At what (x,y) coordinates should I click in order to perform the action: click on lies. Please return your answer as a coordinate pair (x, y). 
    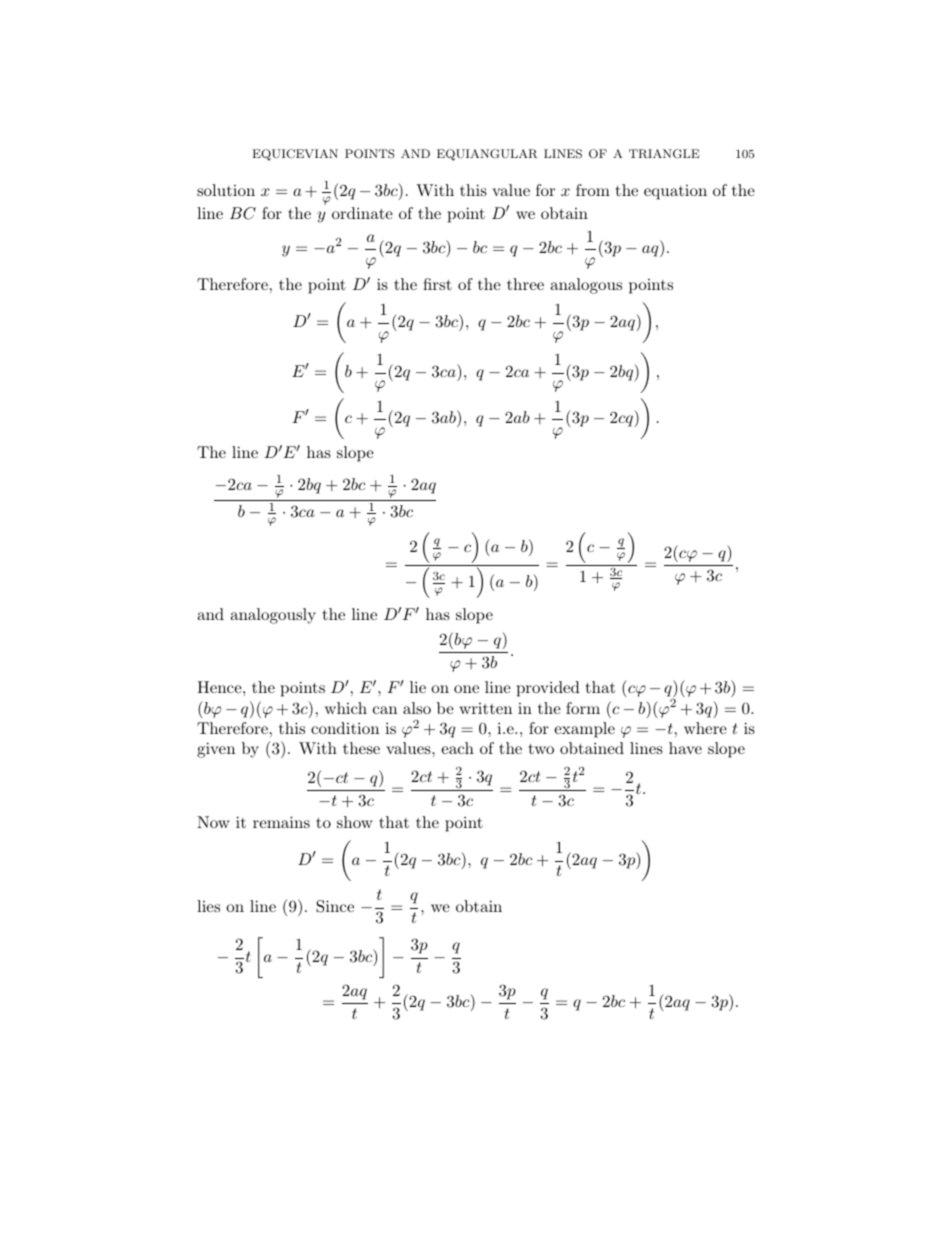
    Looking at the image, I should click on (208, 906).
